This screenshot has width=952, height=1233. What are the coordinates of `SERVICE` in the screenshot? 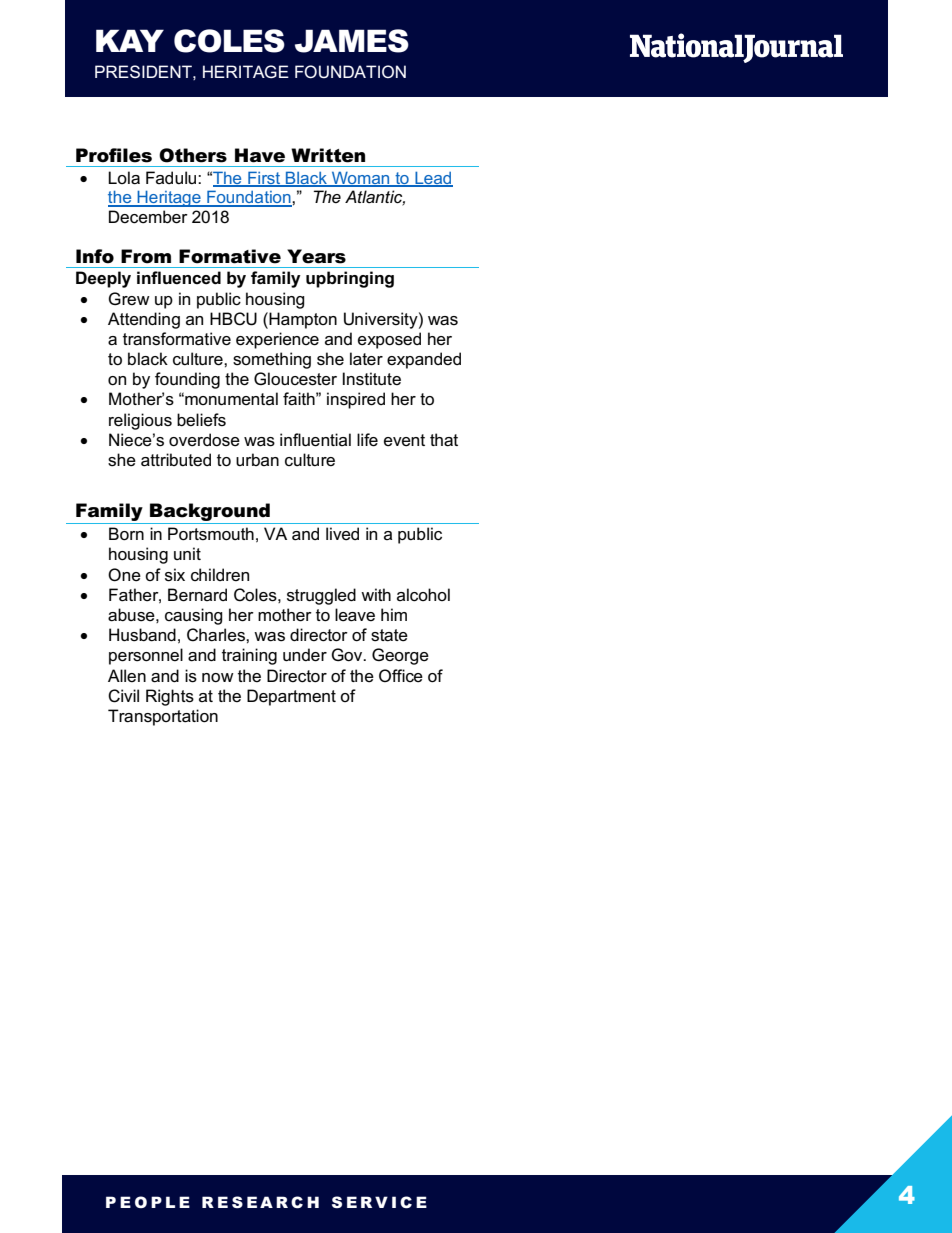 It's located at (379, 1202).
